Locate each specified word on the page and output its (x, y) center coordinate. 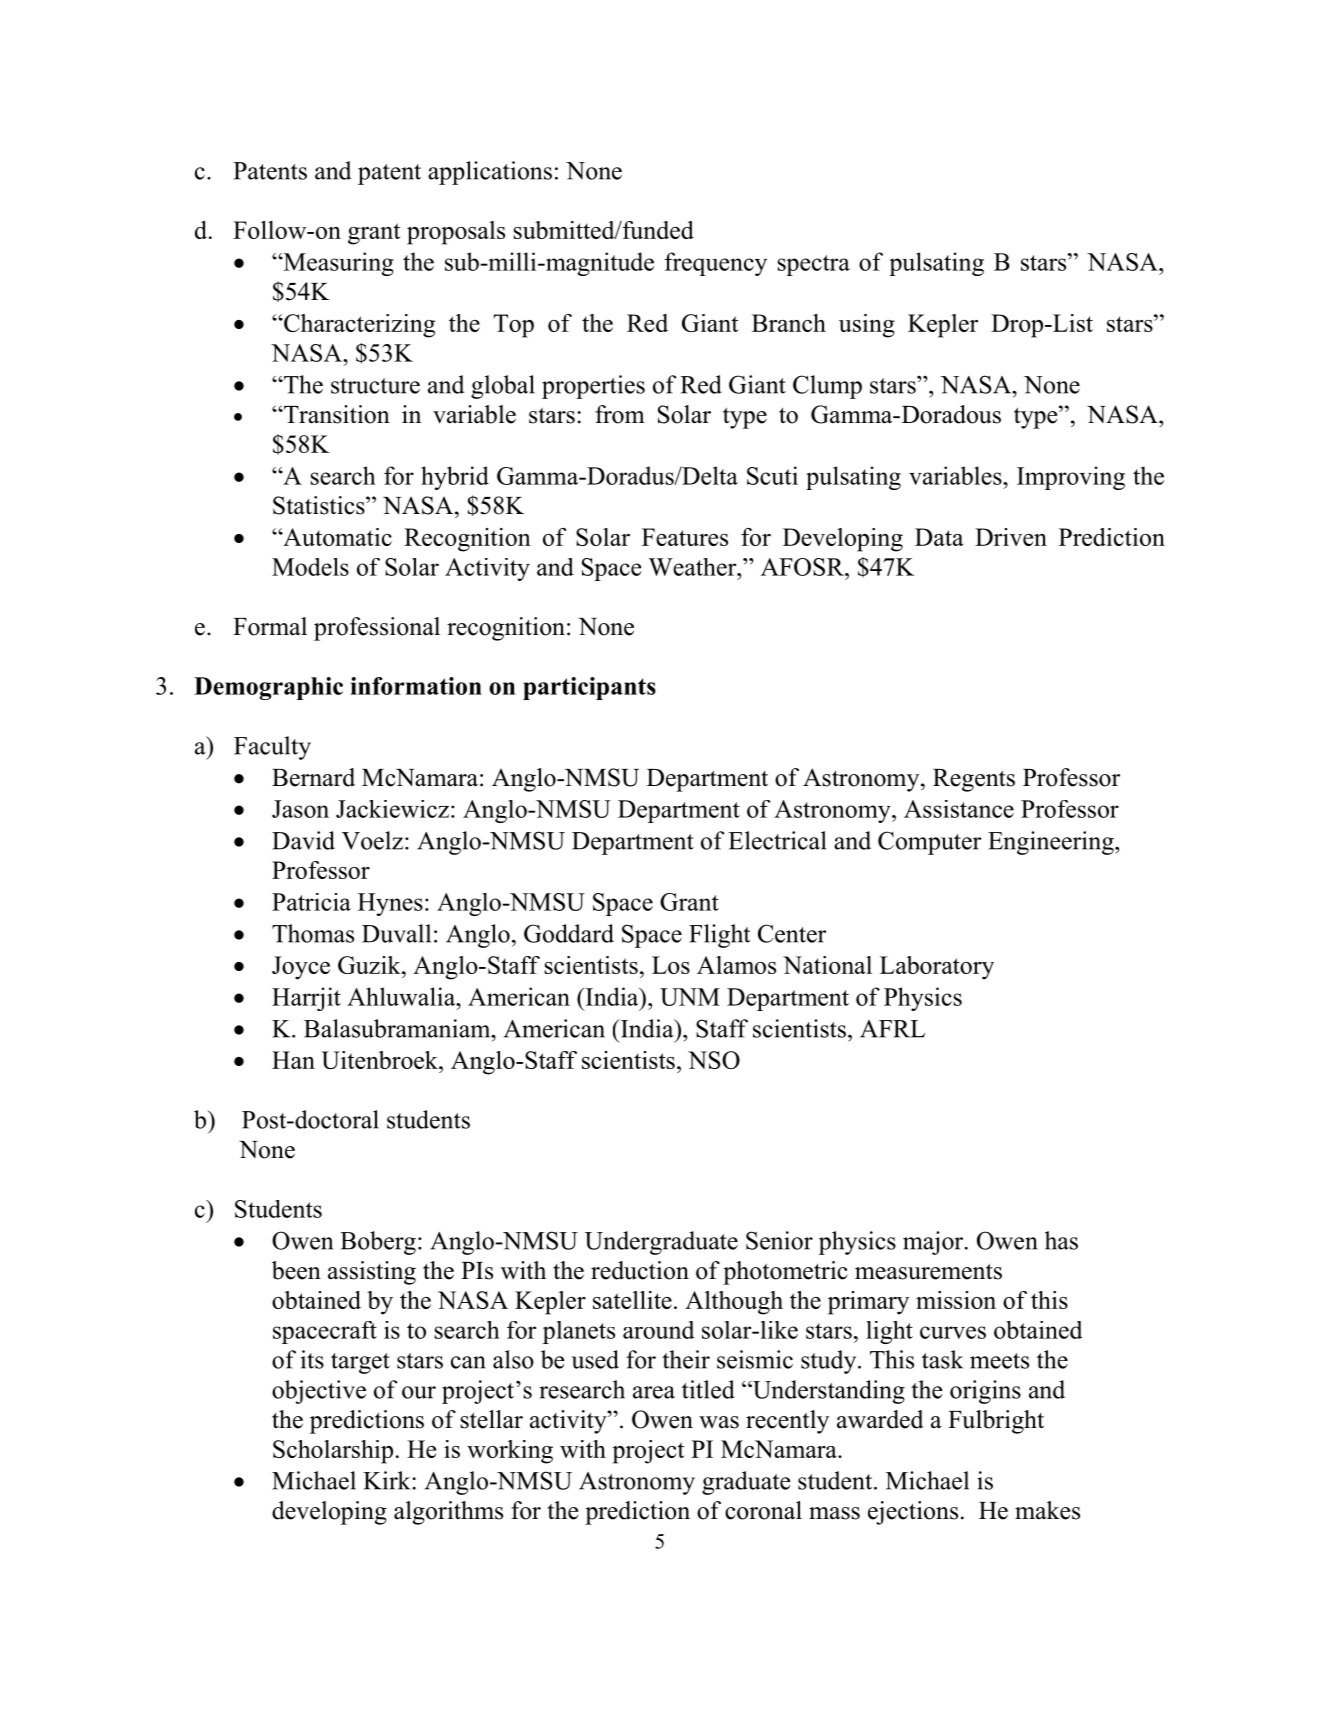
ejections (913, 1513)
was (719, 1422)
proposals (456, 233)
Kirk (388, 1480)
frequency (715, 264)
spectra (814, 265)
